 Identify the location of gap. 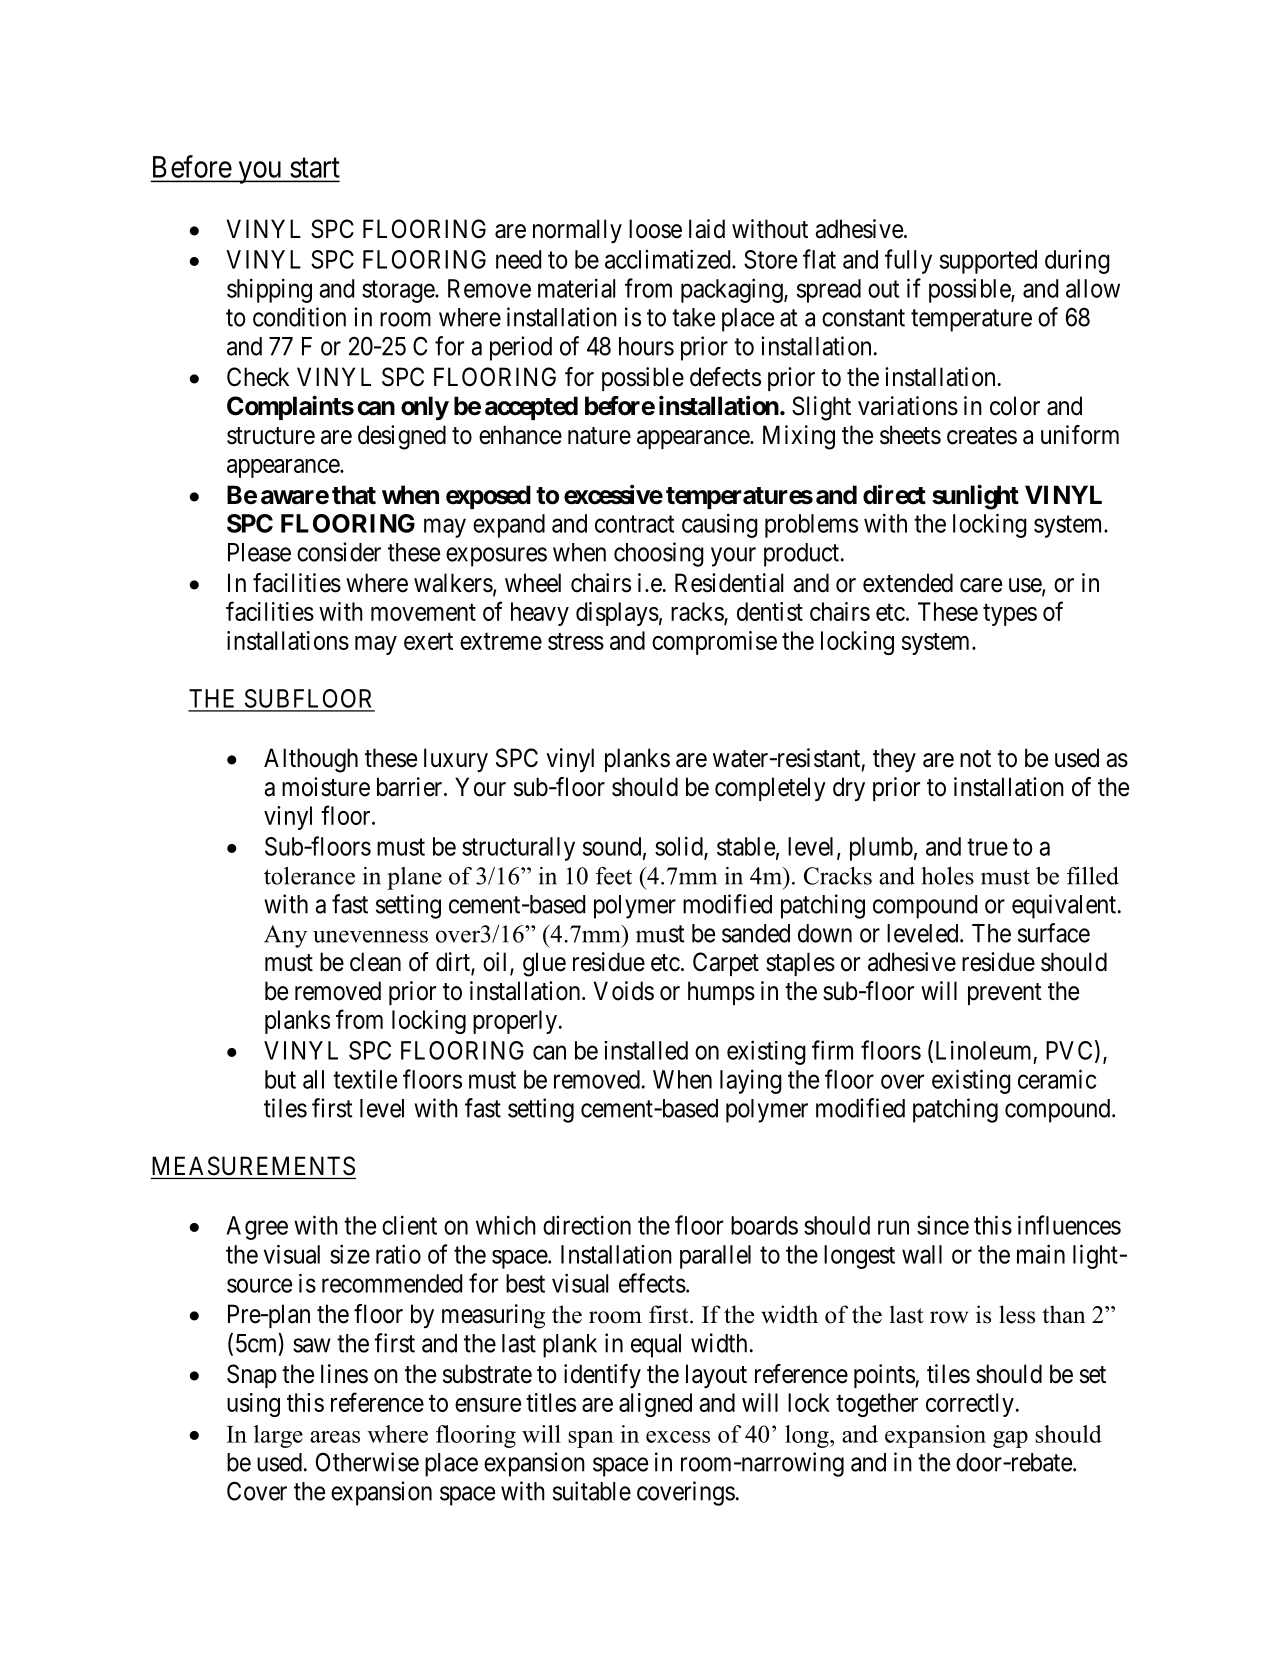
(1010, 1439).
